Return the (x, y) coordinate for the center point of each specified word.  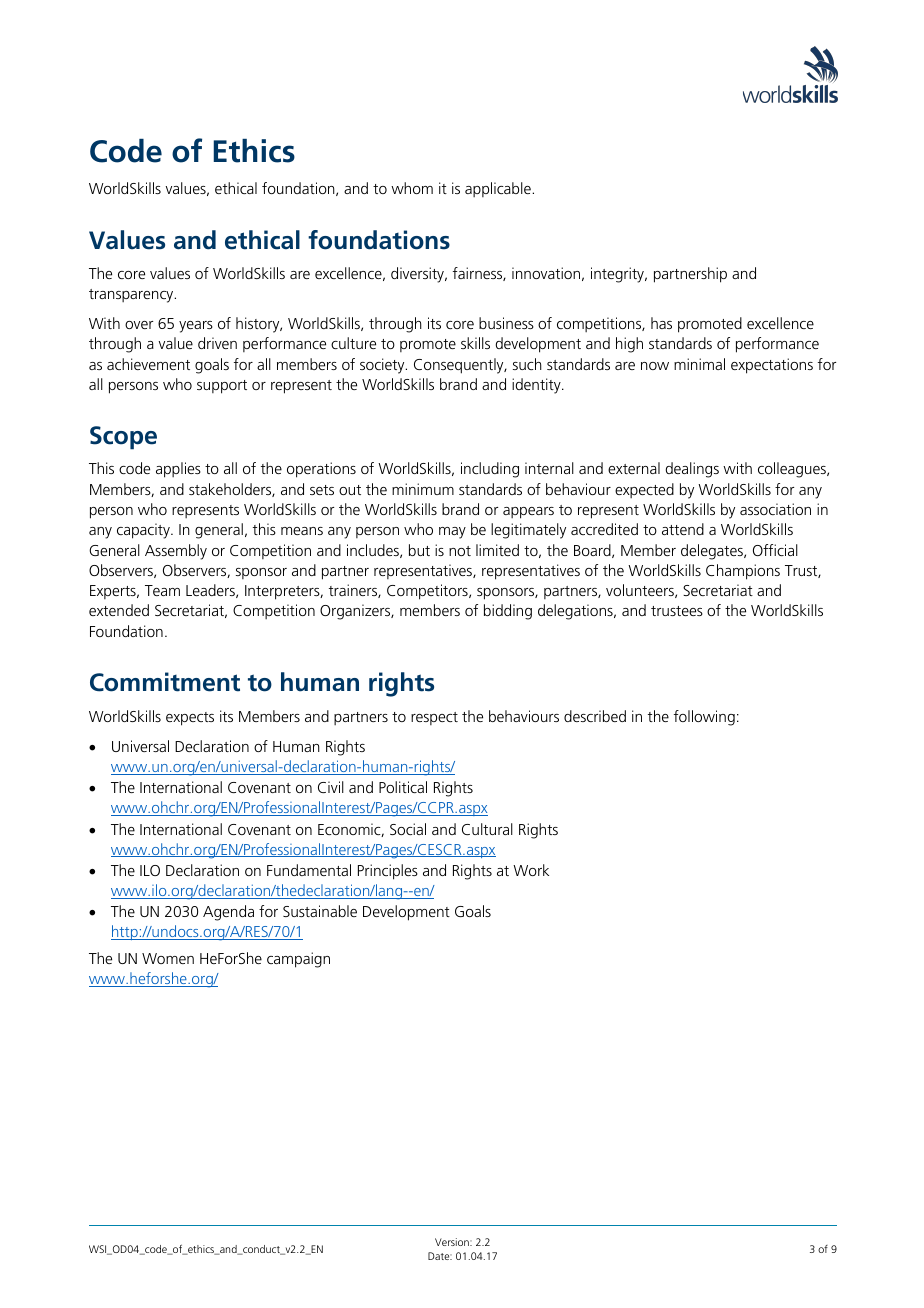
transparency (132, 296)
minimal (699, 364)
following (704, 718)
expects (190, 719)
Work (531, 870)
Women (168, 958)
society (383, 366)
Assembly (176, 552)
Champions (743, 572)
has (661, 323)
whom (412, 188)
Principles (388, 872)
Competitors (428, 592)
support (222, 387)
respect (434, 718)
